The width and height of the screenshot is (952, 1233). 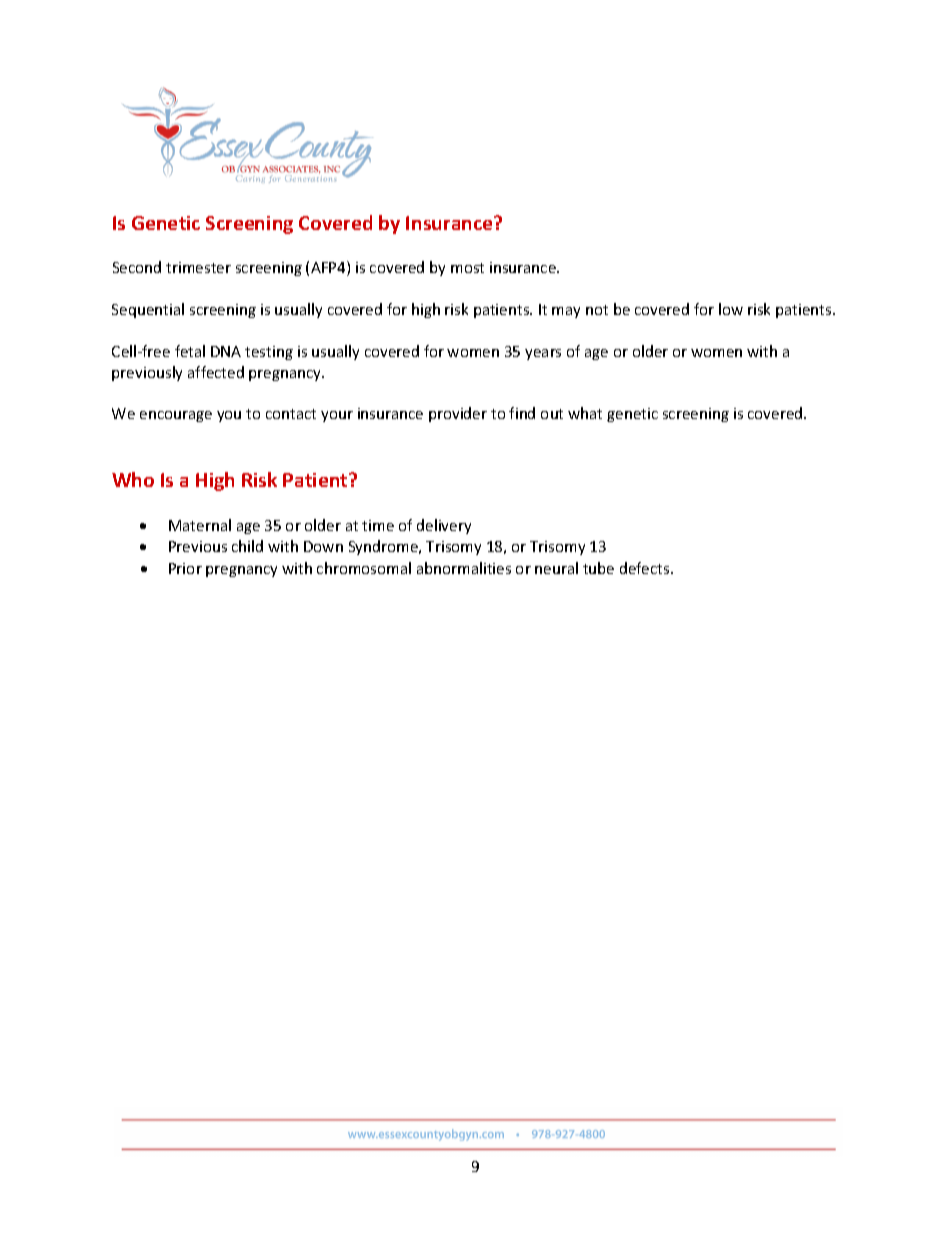 What do you see at coordinates (185, 568) in the screenshot?
I see `Prior` at bounding box center [185, 568].
